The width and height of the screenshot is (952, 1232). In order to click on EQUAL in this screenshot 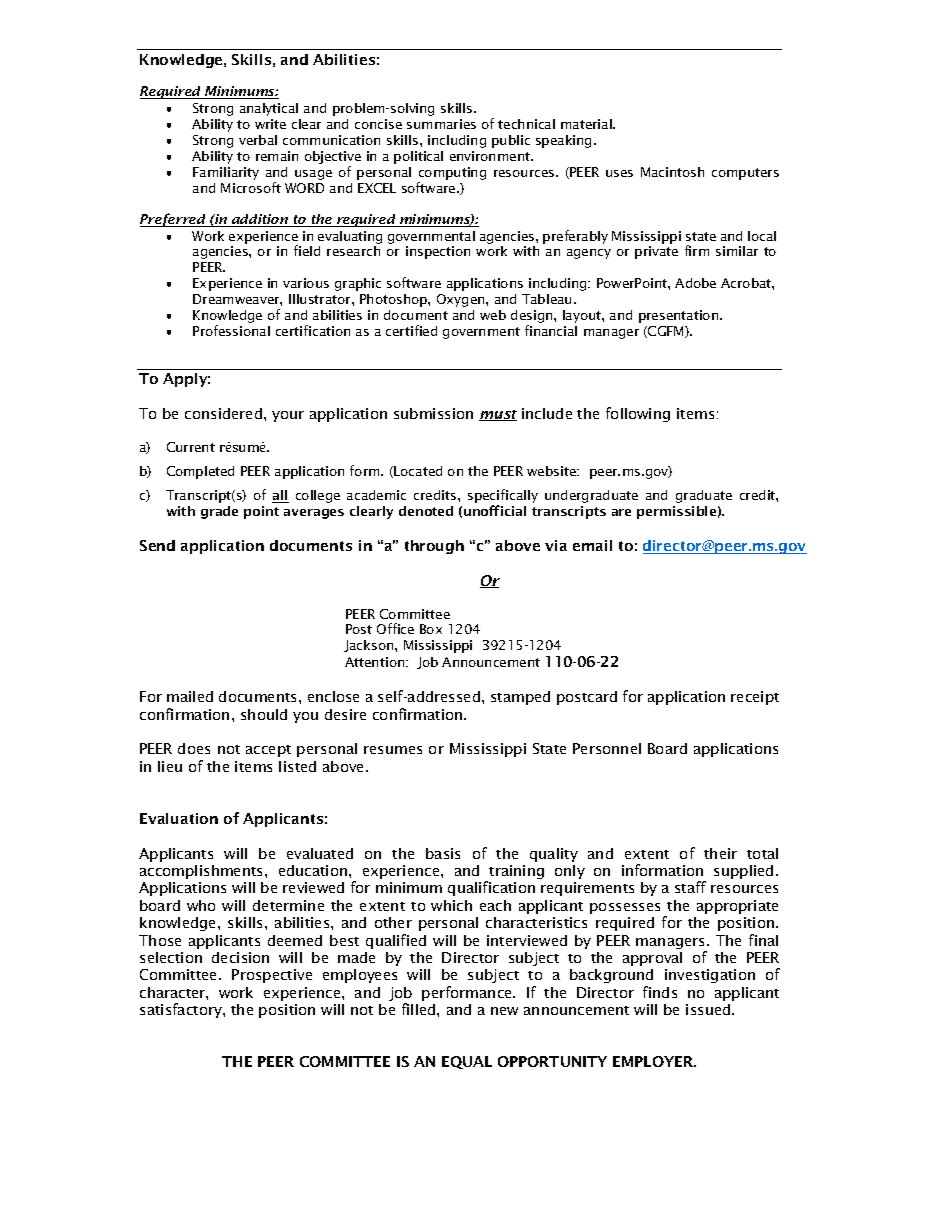, I will do `click(467, 1062)`.
